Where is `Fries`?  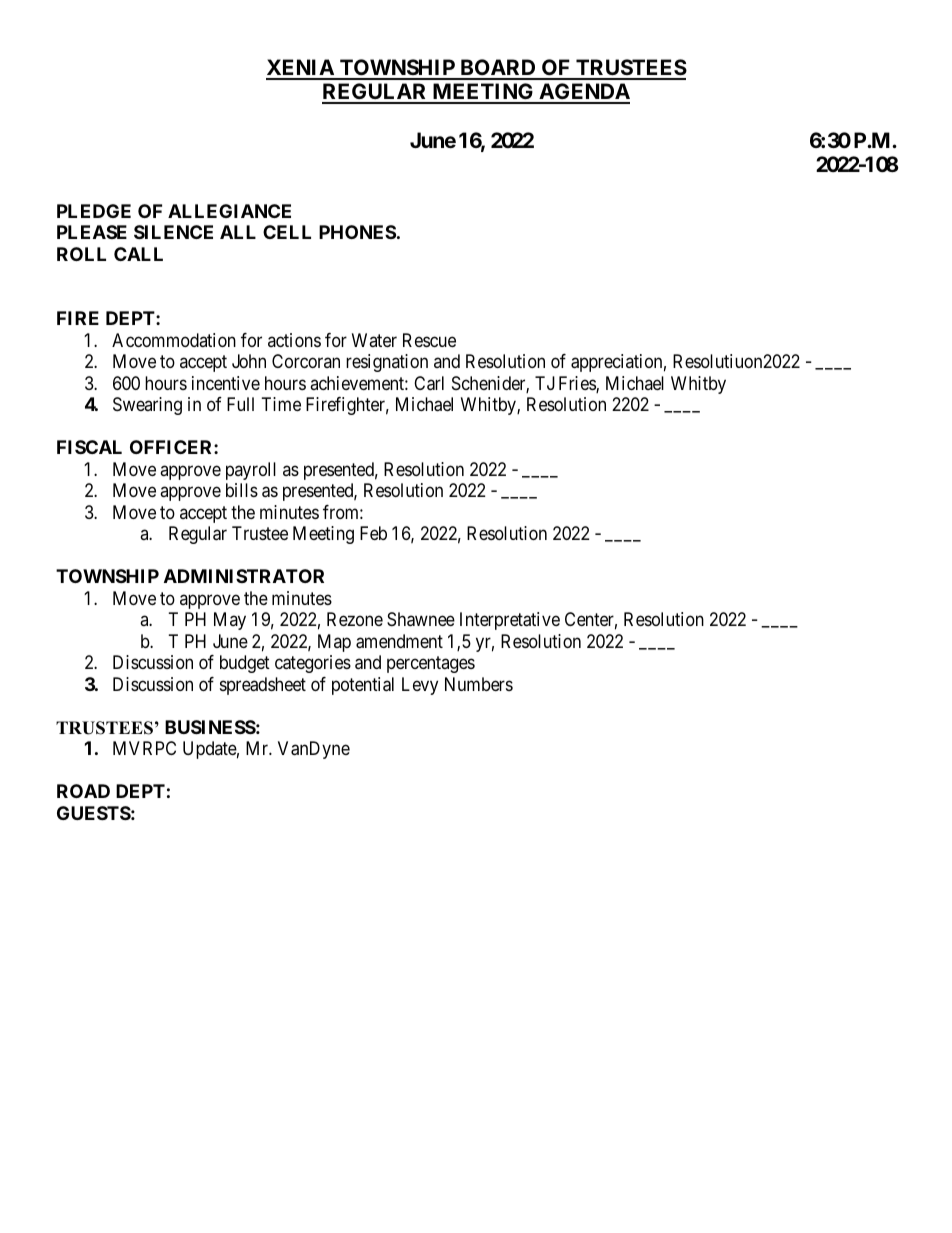
Fries is located at coordinates (578, 384).
